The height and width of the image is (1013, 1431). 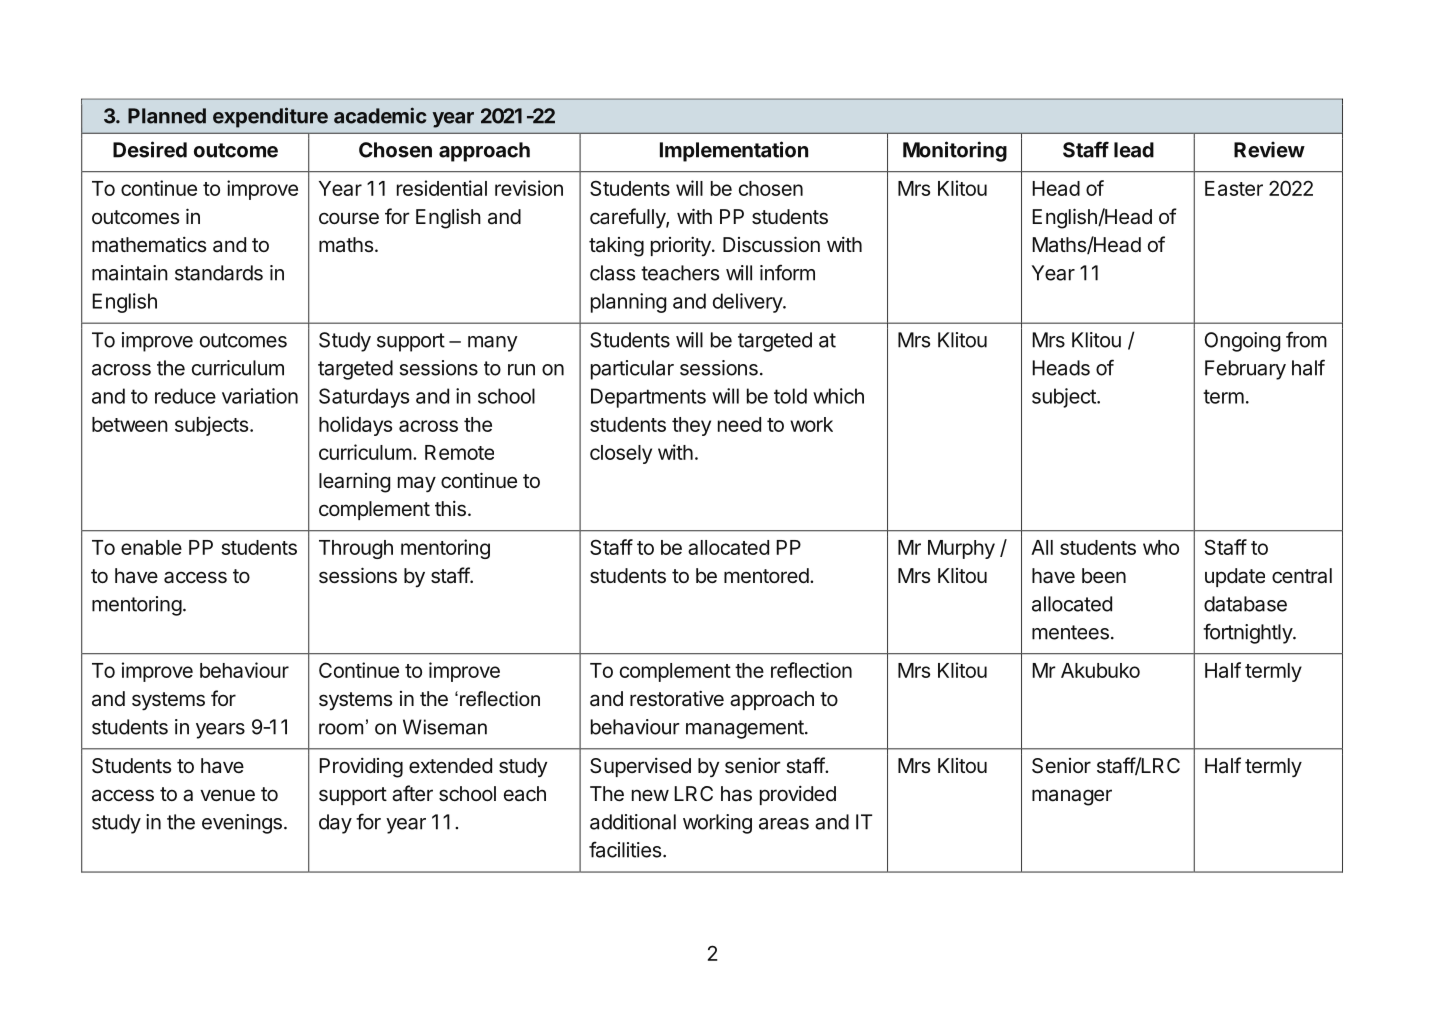 What do you see at coordinates (1134, 150) in the image?
I see `lead` at bounding box center [1134, 150].
